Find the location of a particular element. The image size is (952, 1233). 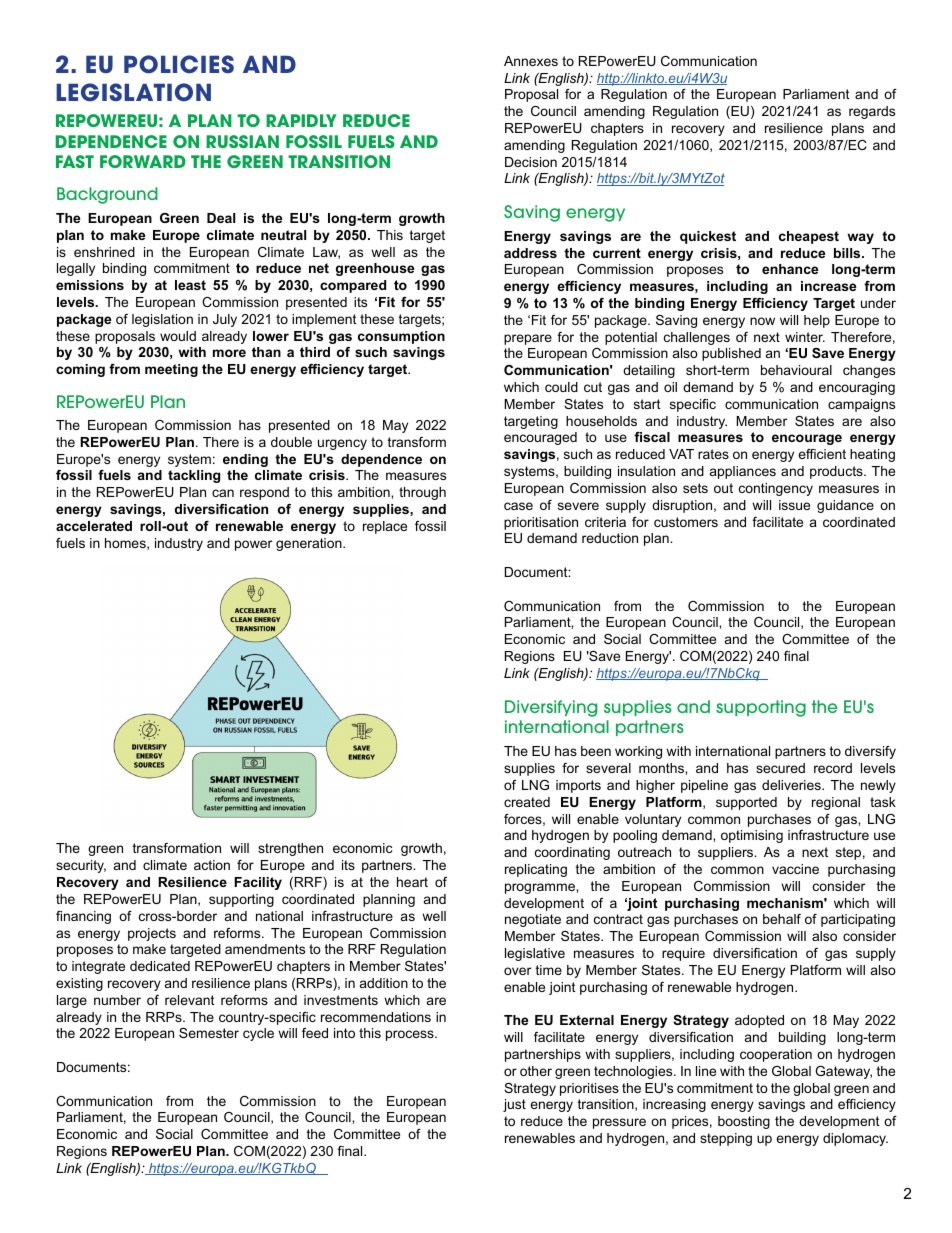

boosting is located at coordinates (744, 1122).
